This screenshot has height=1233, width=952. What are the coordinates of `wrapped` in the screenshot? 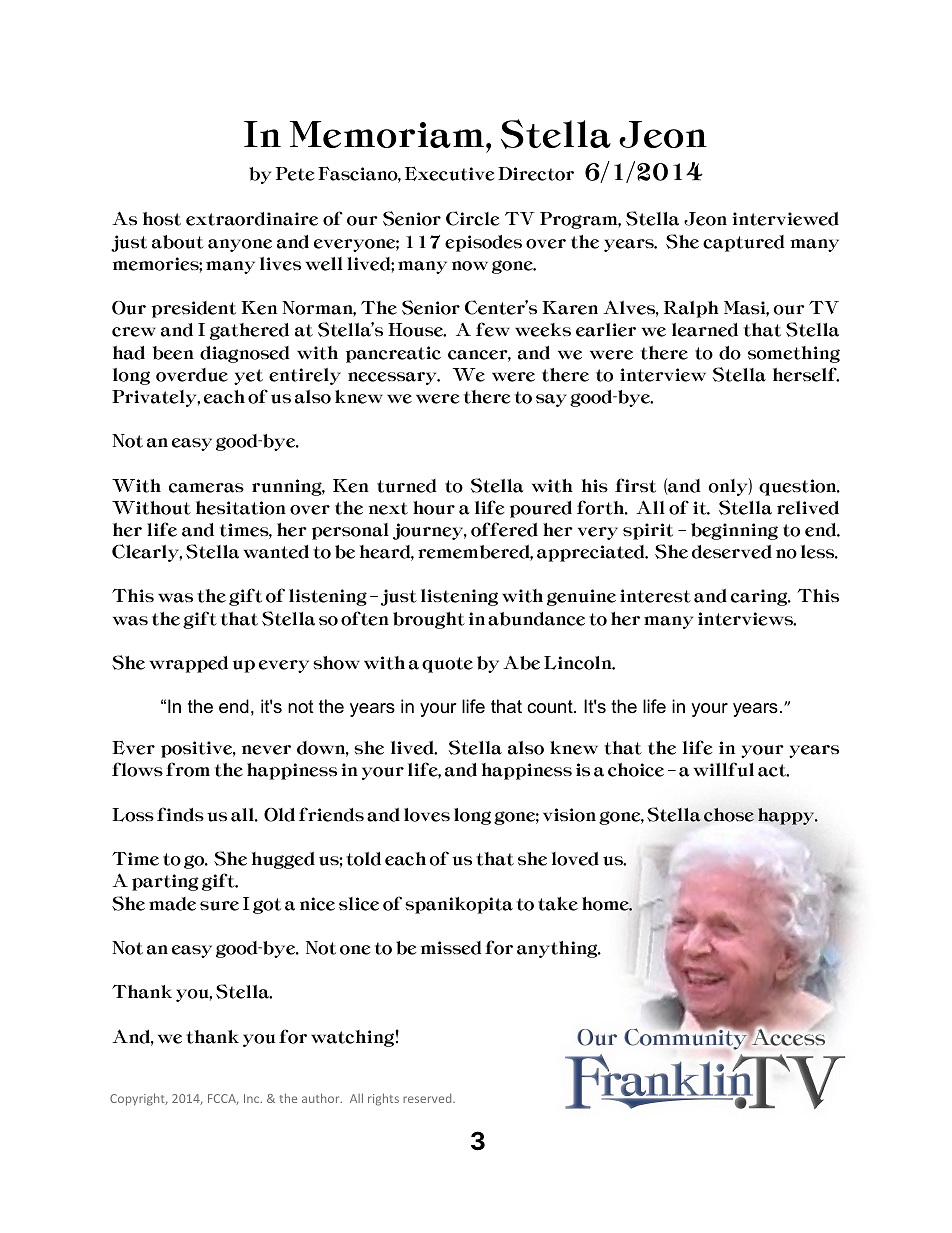 It's located at (188, 664).
